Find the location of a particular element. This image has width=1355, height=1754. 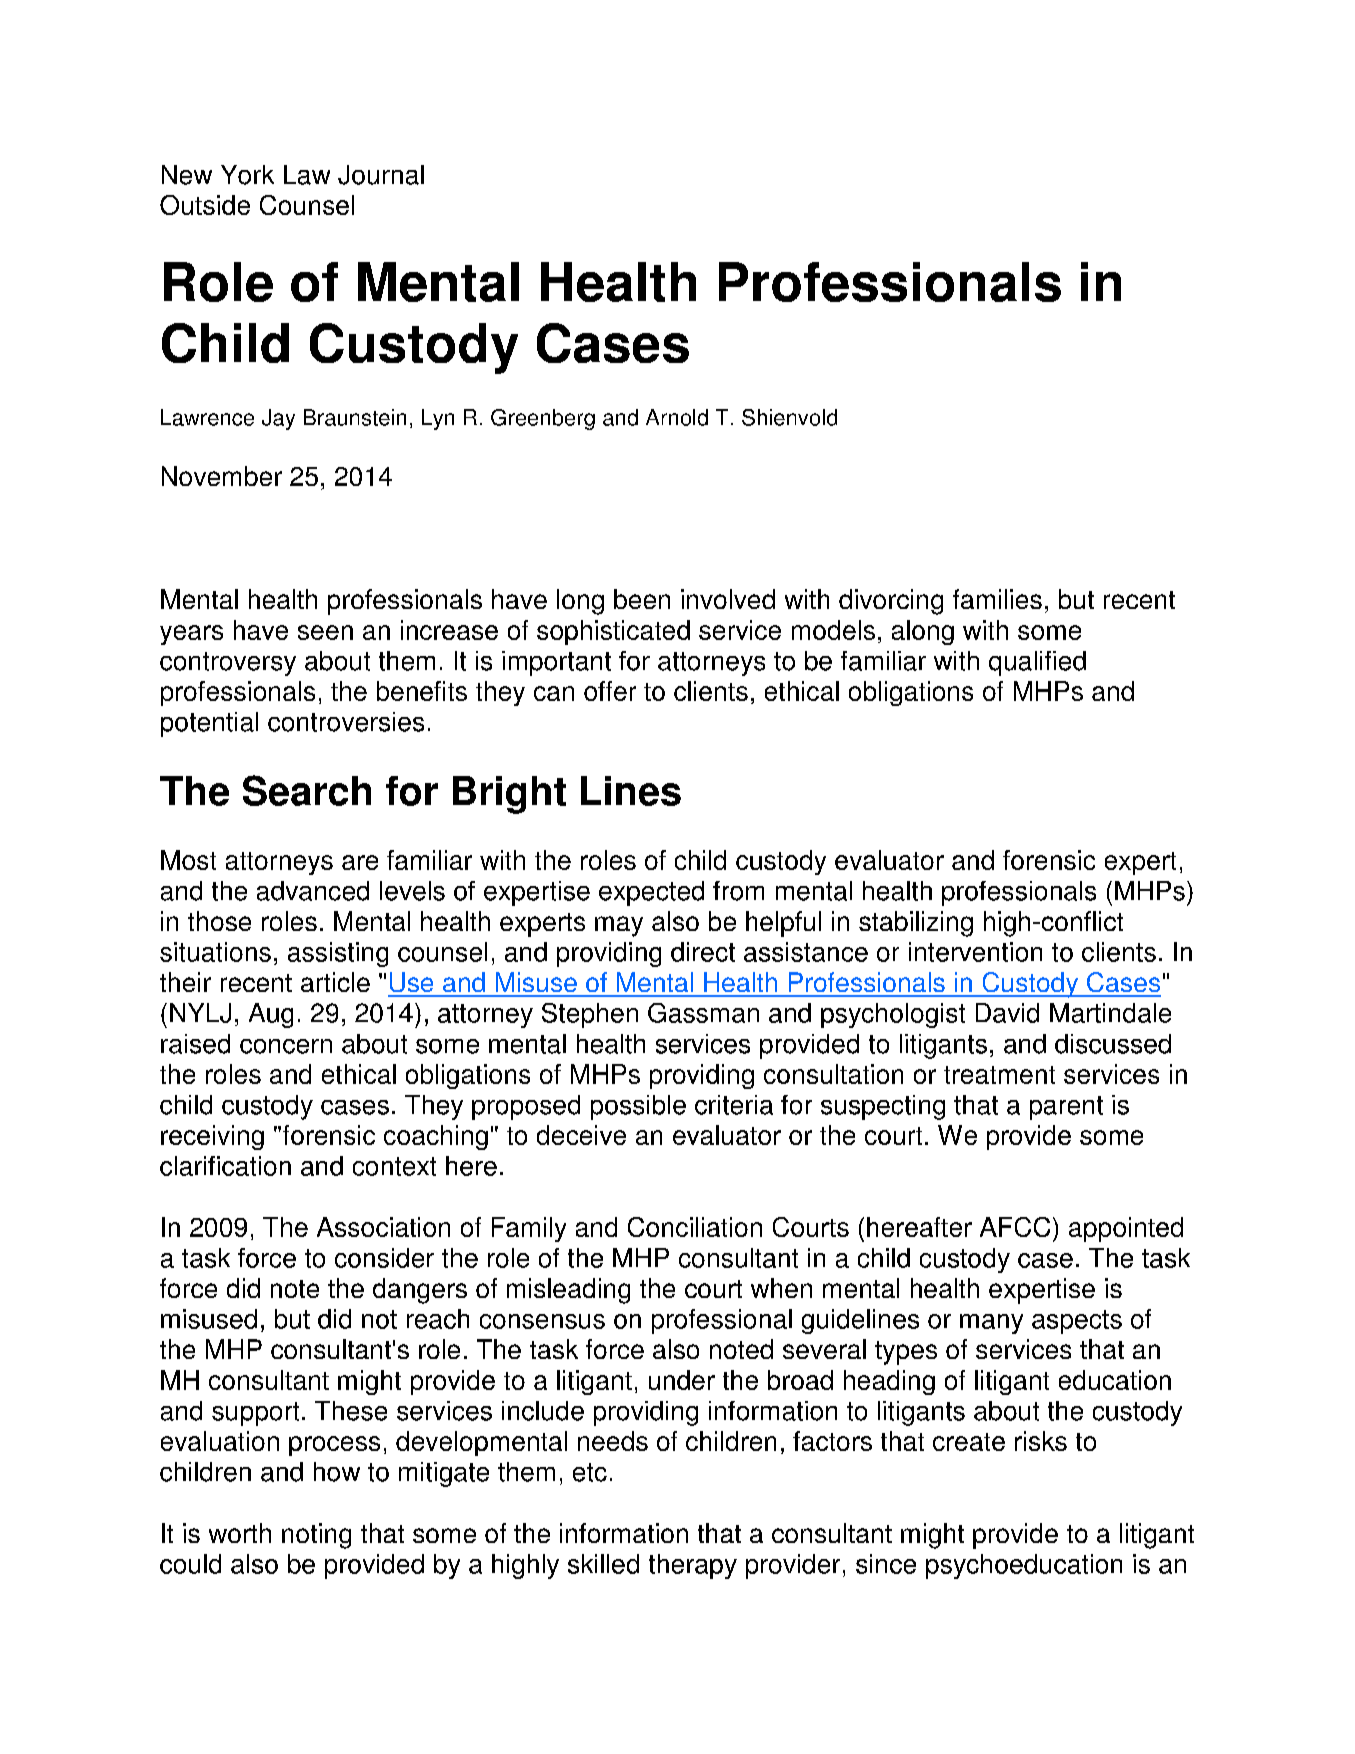

concern is located at coordinates (286, 1046).
